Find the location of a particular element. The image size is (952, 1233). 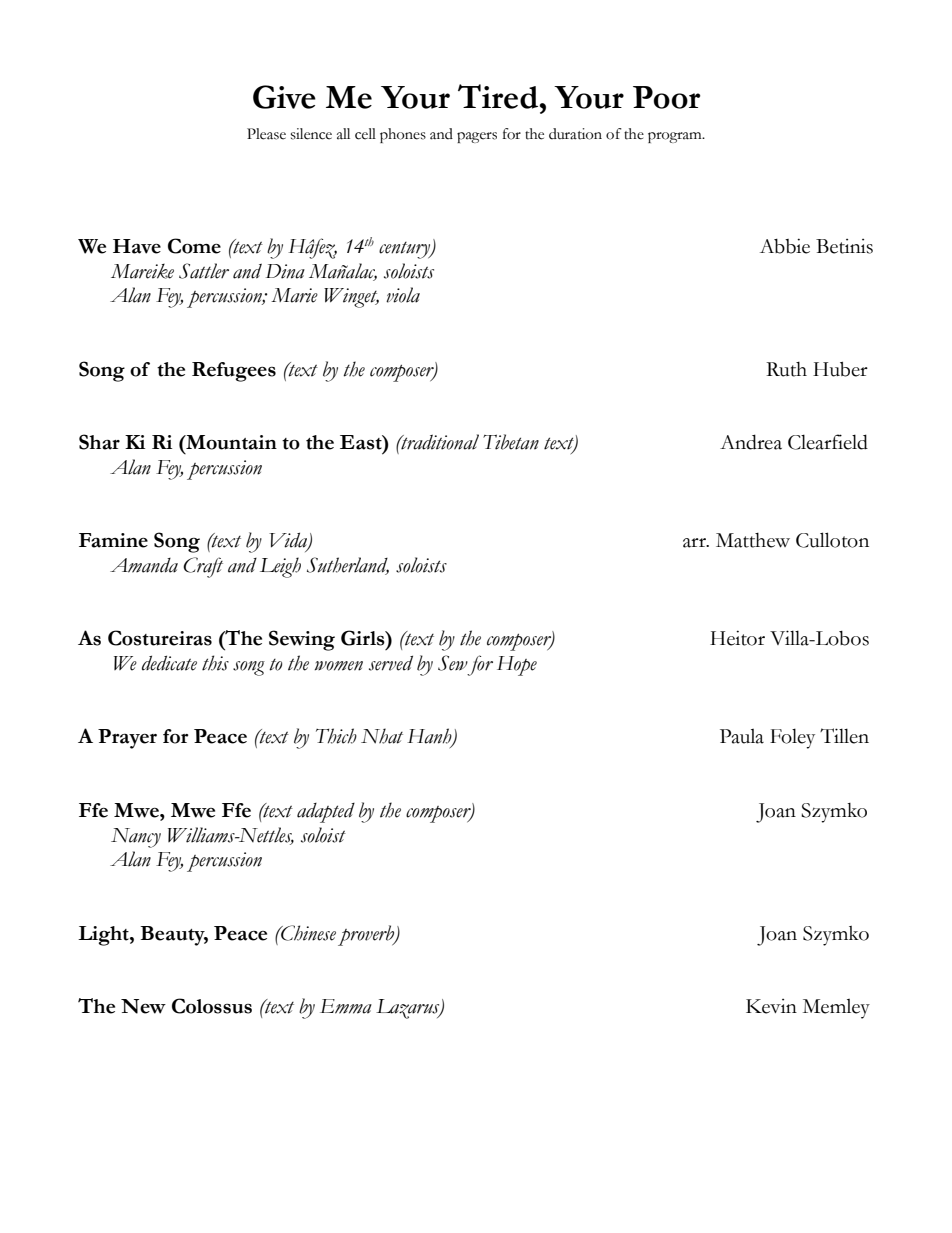

Shar is located at coordinates (99, 442).
